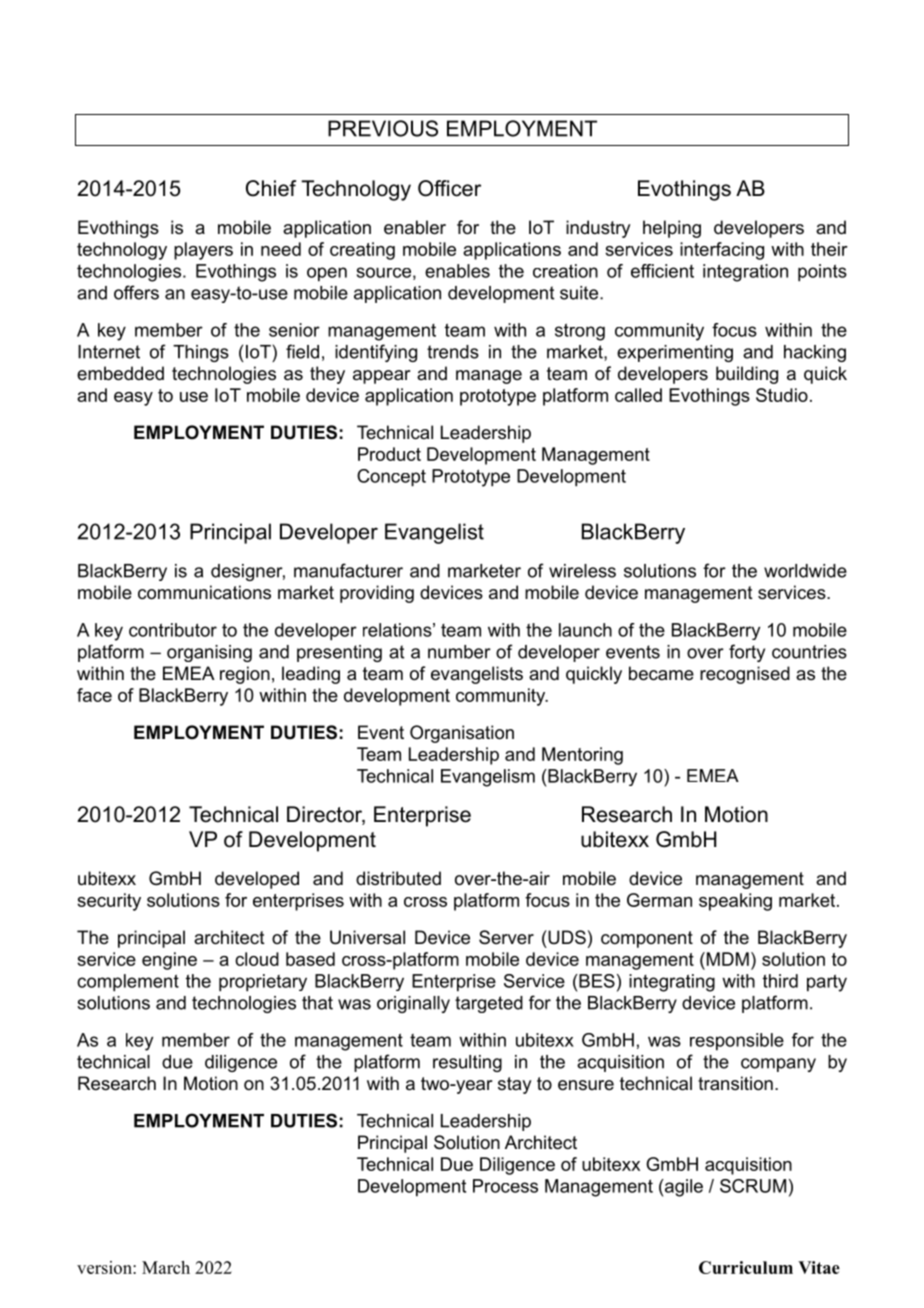  I want to click on Process, so click(505, 1186).
